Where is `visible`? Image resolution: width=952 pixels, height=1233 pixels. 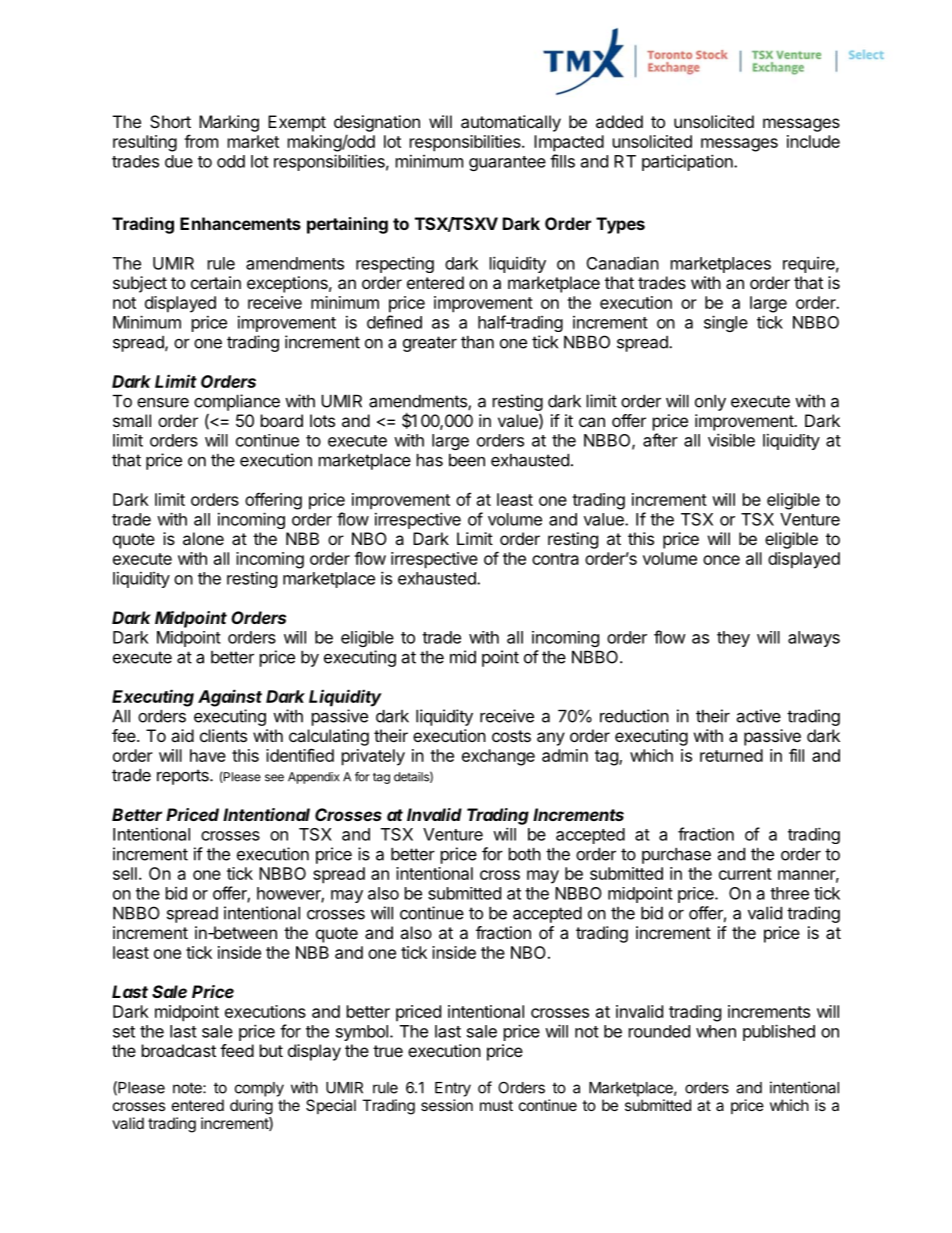 visible is located at coordinates (731, 440).
